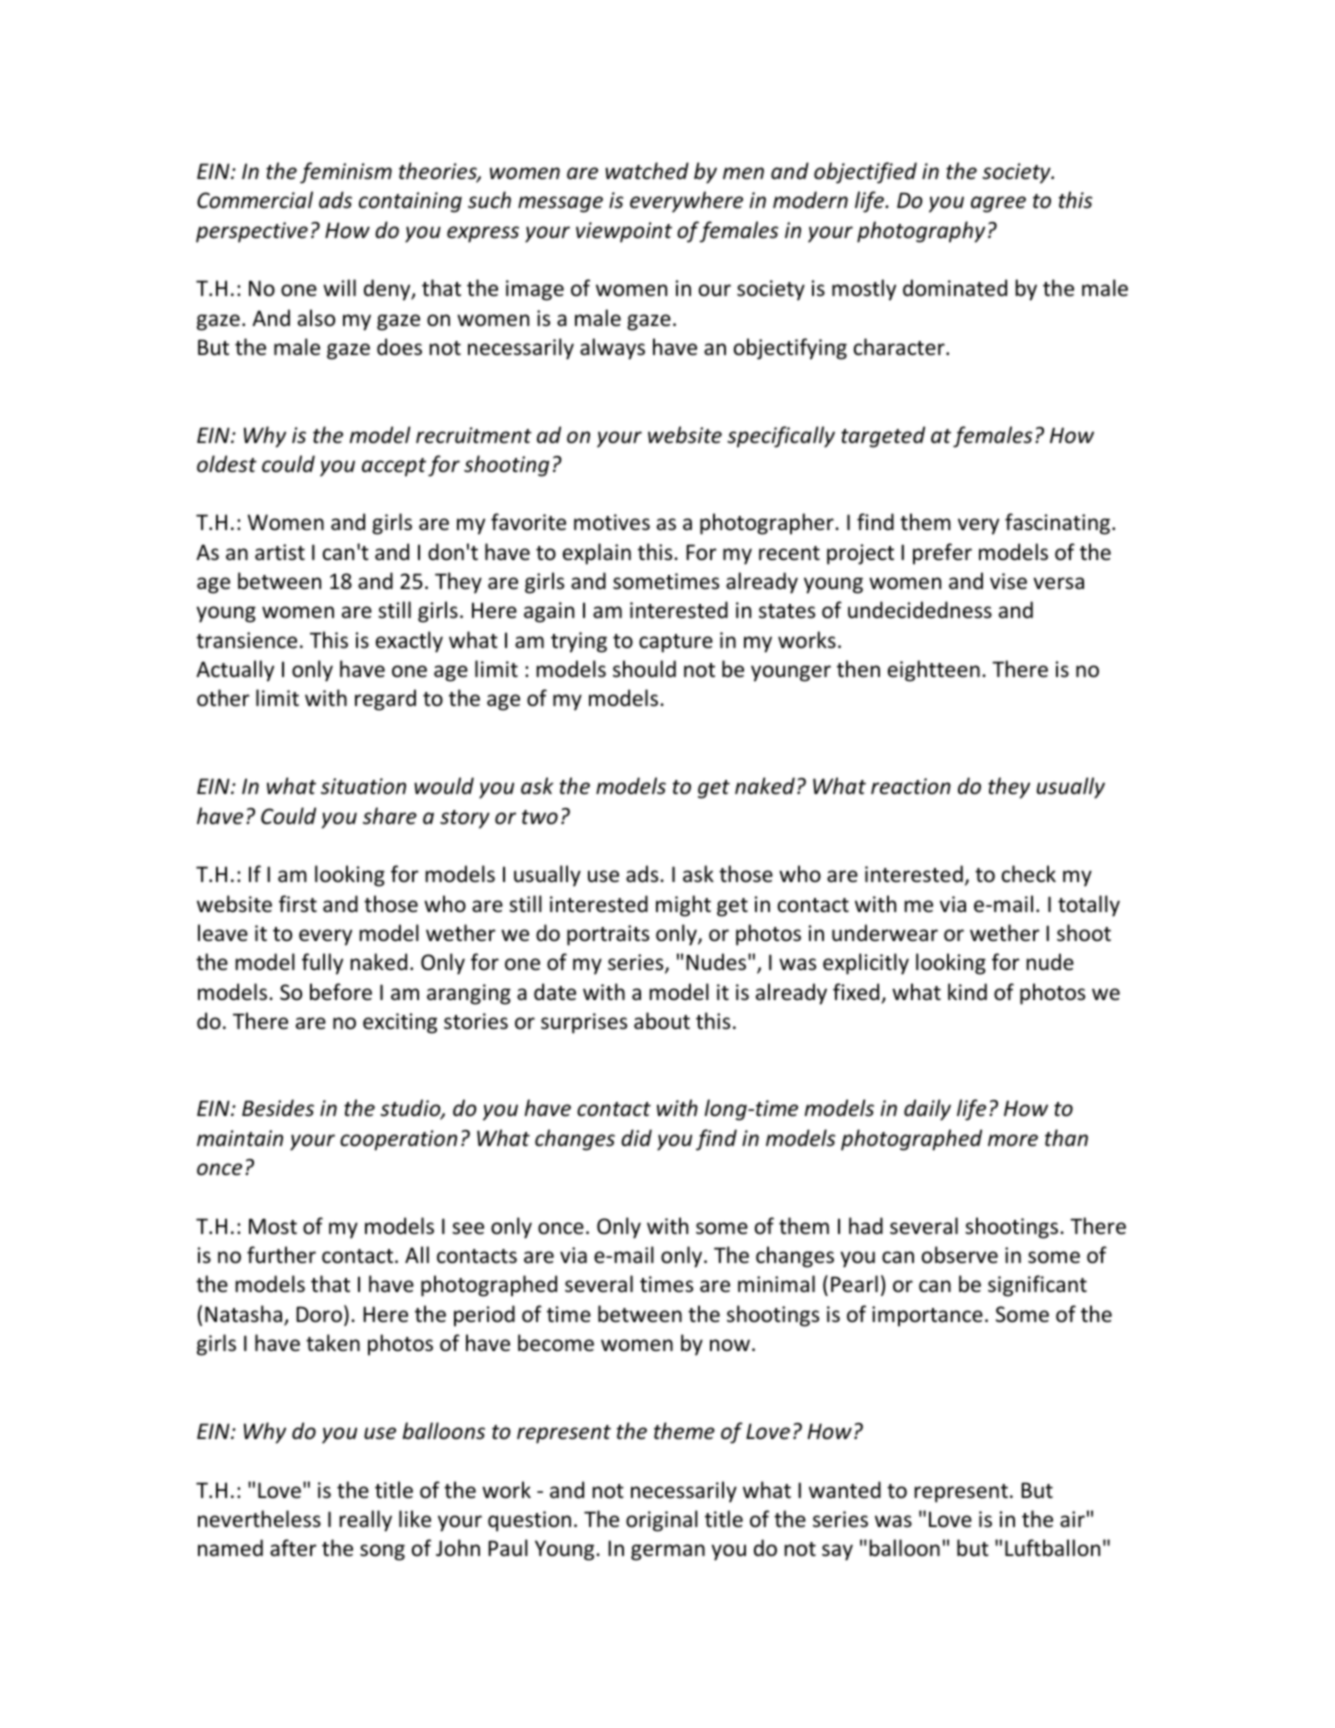  What do you see at coordinates (624, 232) in the page?
I see `viewpoint` at bounding box center [624, 232].
